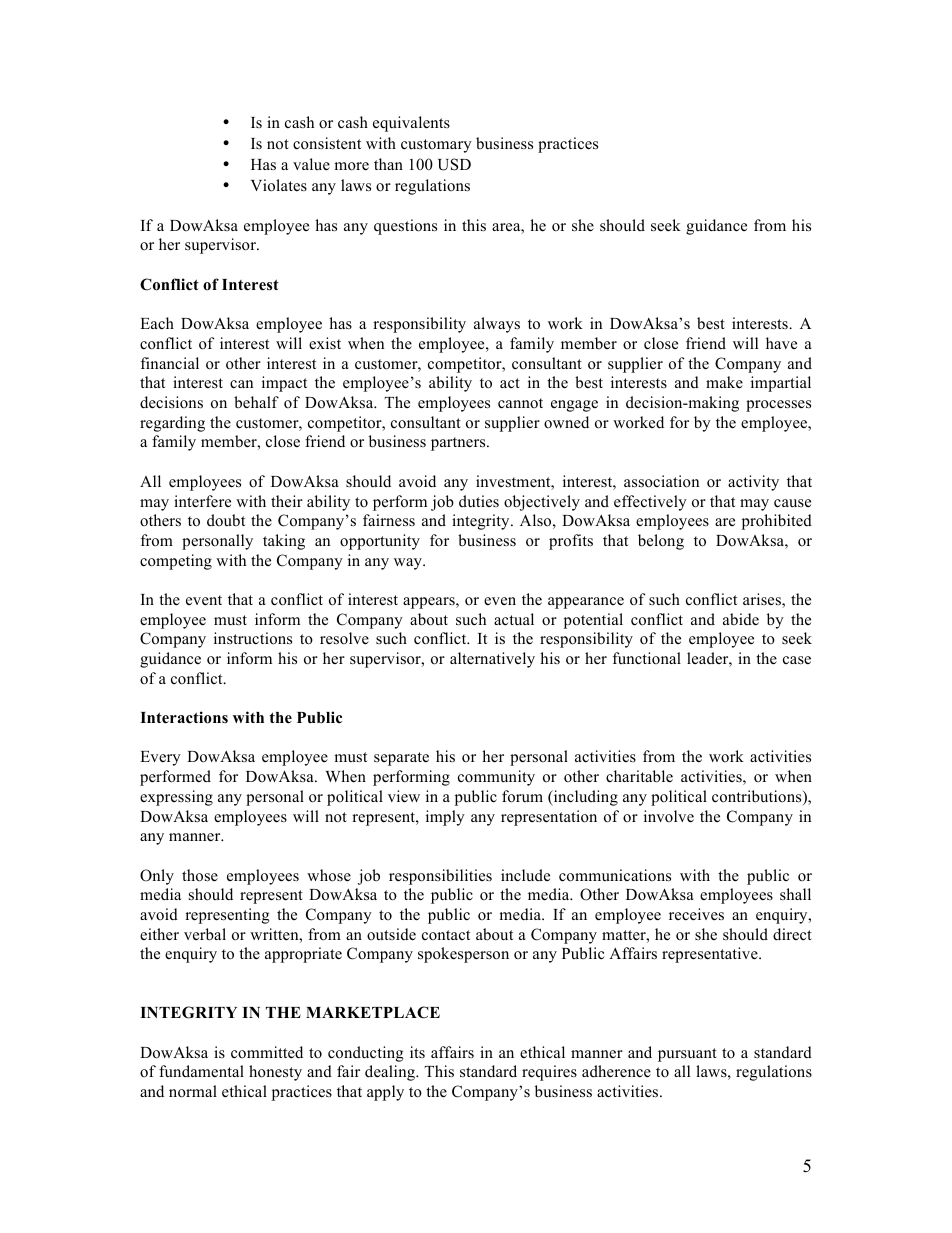  I want to click on those, so click(200, 875).
